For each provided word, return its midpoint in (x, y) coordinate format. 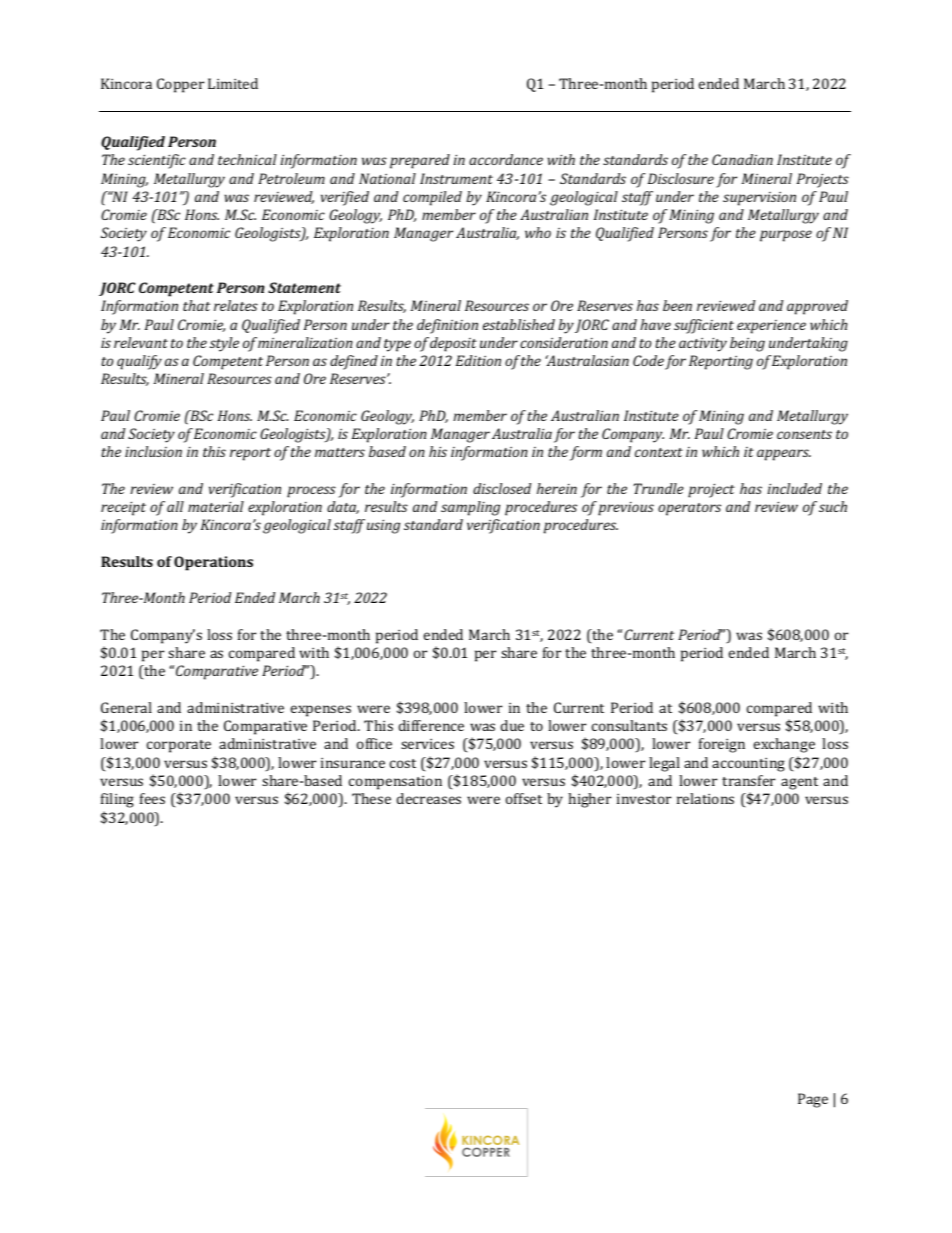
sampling (470, 508)
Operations (213, 563)
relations (705, 798)
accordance (506, 159)
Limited (233, 83)
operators (689, 509)
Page (813, 1100)
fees (152, 798)
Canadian (742, 159)
